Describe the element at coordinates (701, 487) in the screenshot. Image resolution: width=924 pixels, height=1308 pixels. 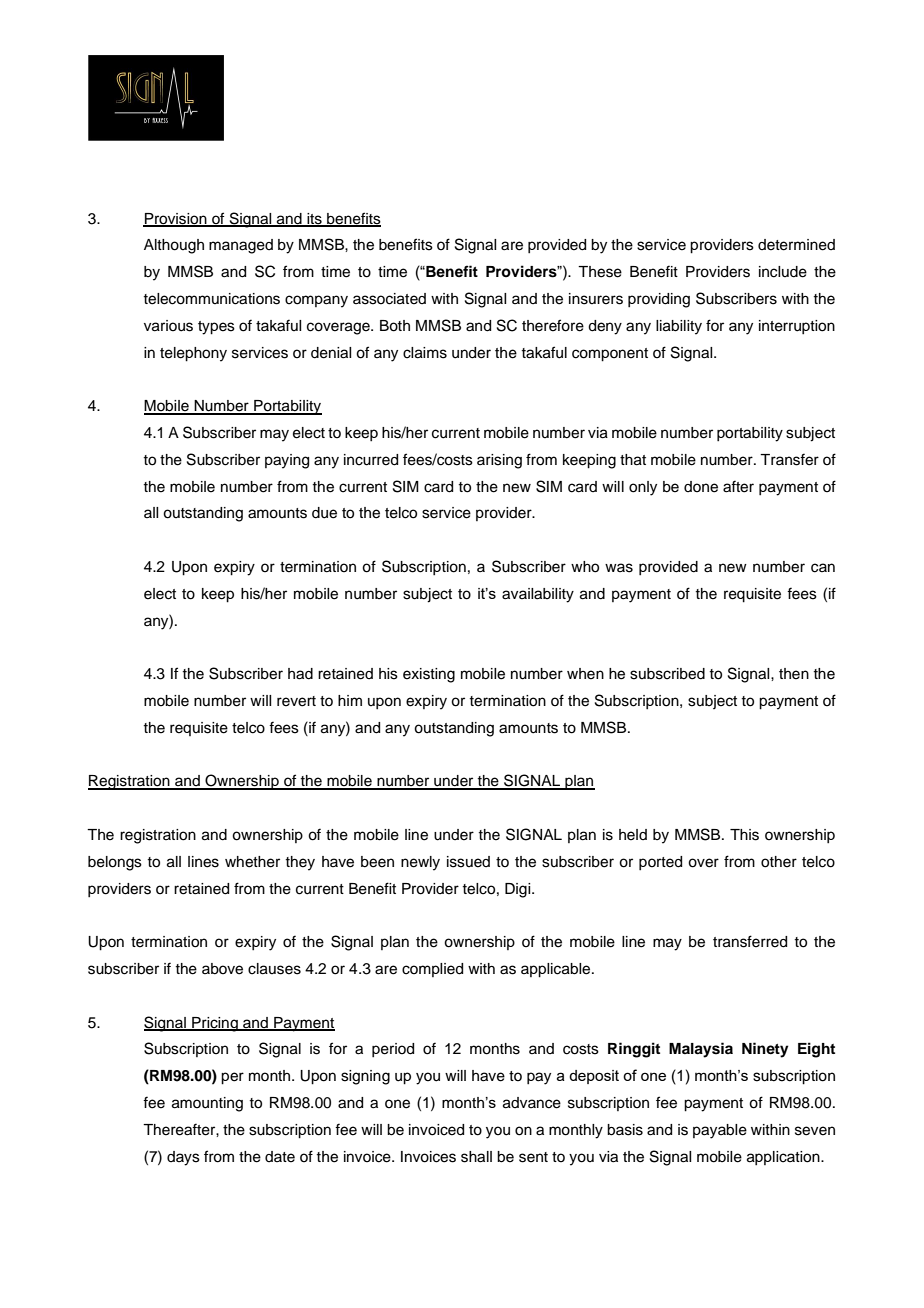
I see `done` at that location.
